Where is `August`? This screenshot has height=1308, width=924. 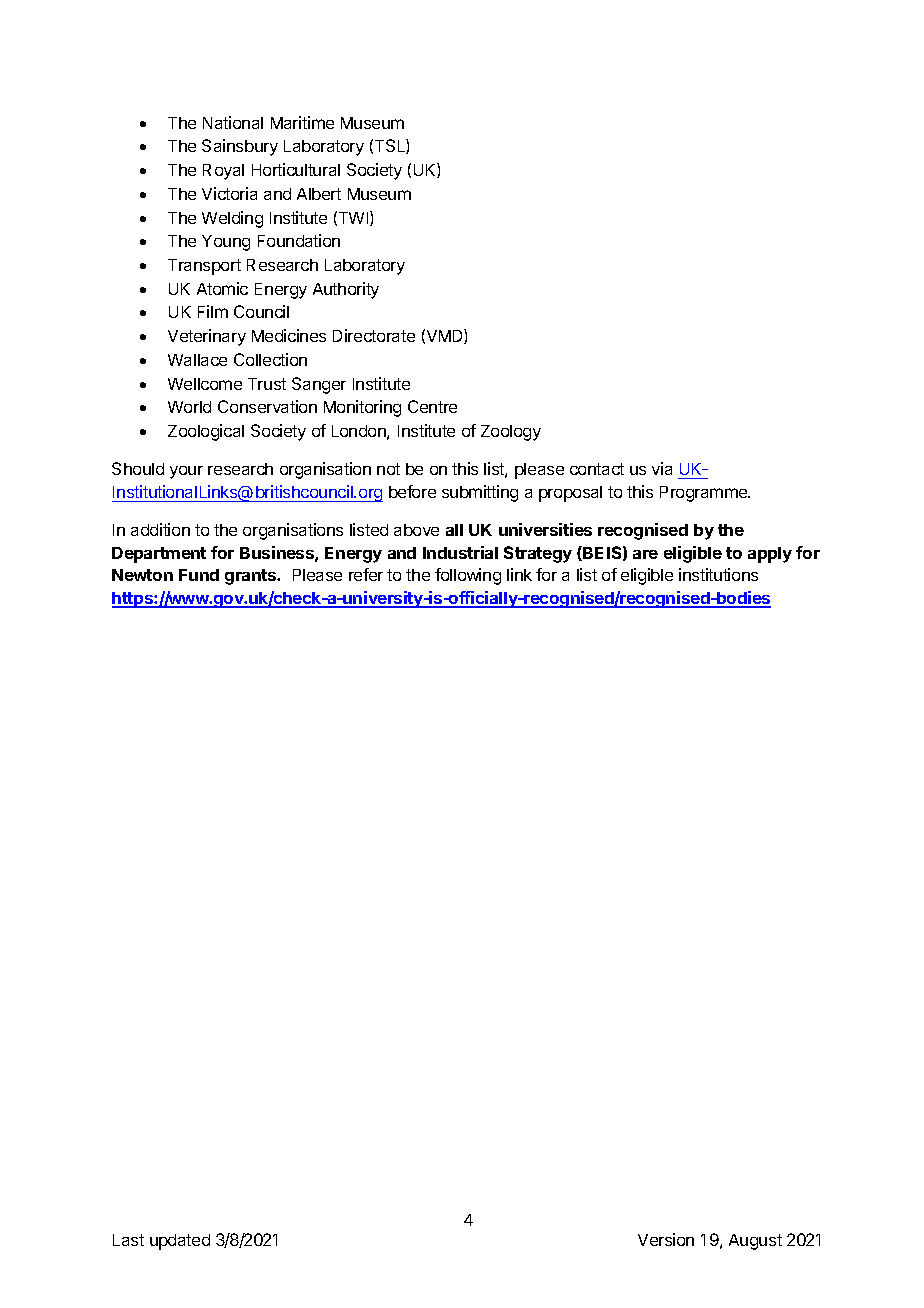
August is located at coordinates (755, 1242).
